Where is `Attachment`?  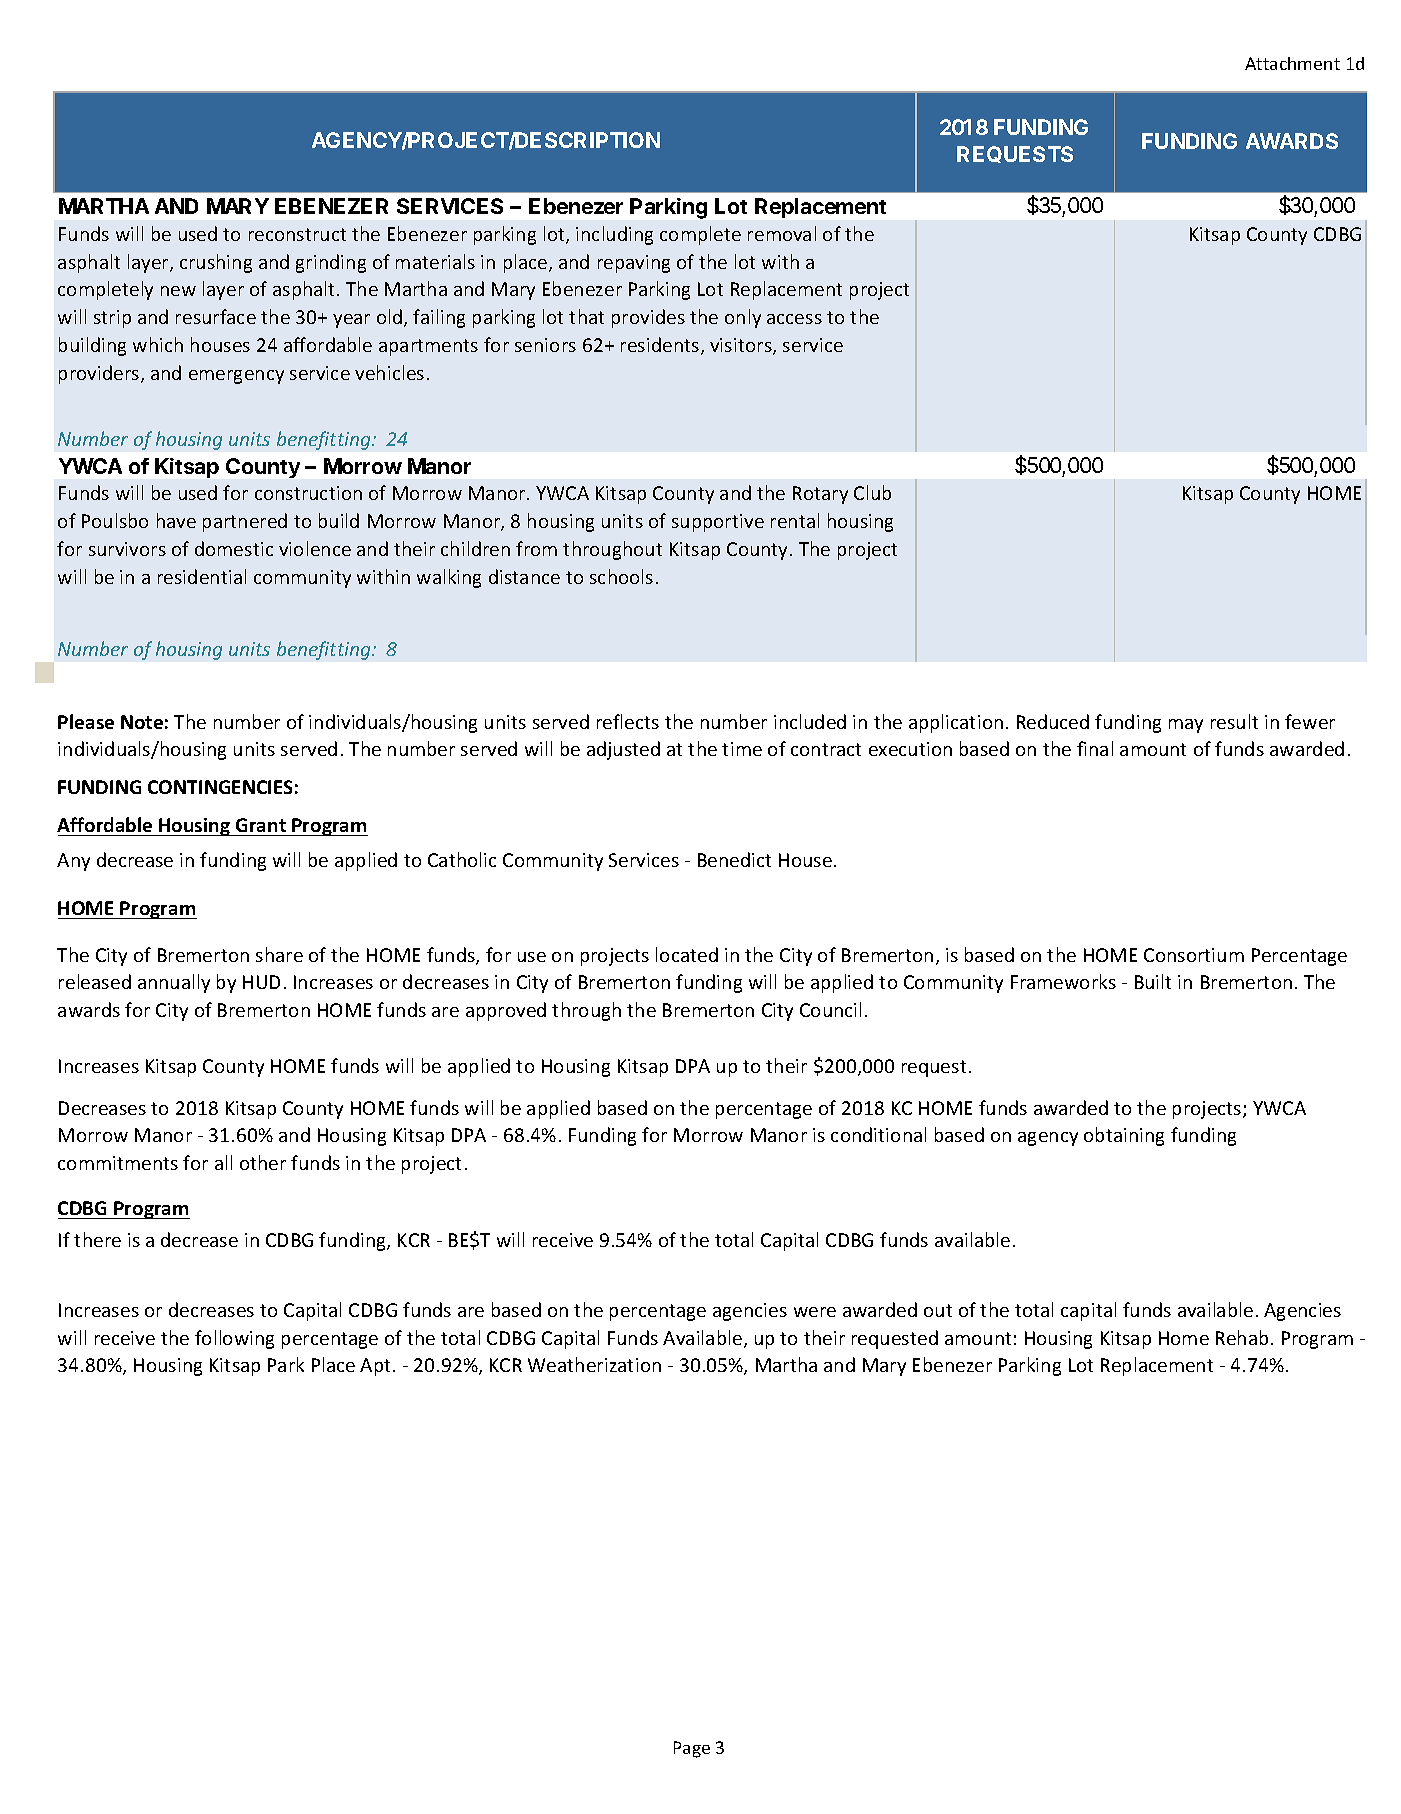
Attachment is located at coordinates (1292, 63).
